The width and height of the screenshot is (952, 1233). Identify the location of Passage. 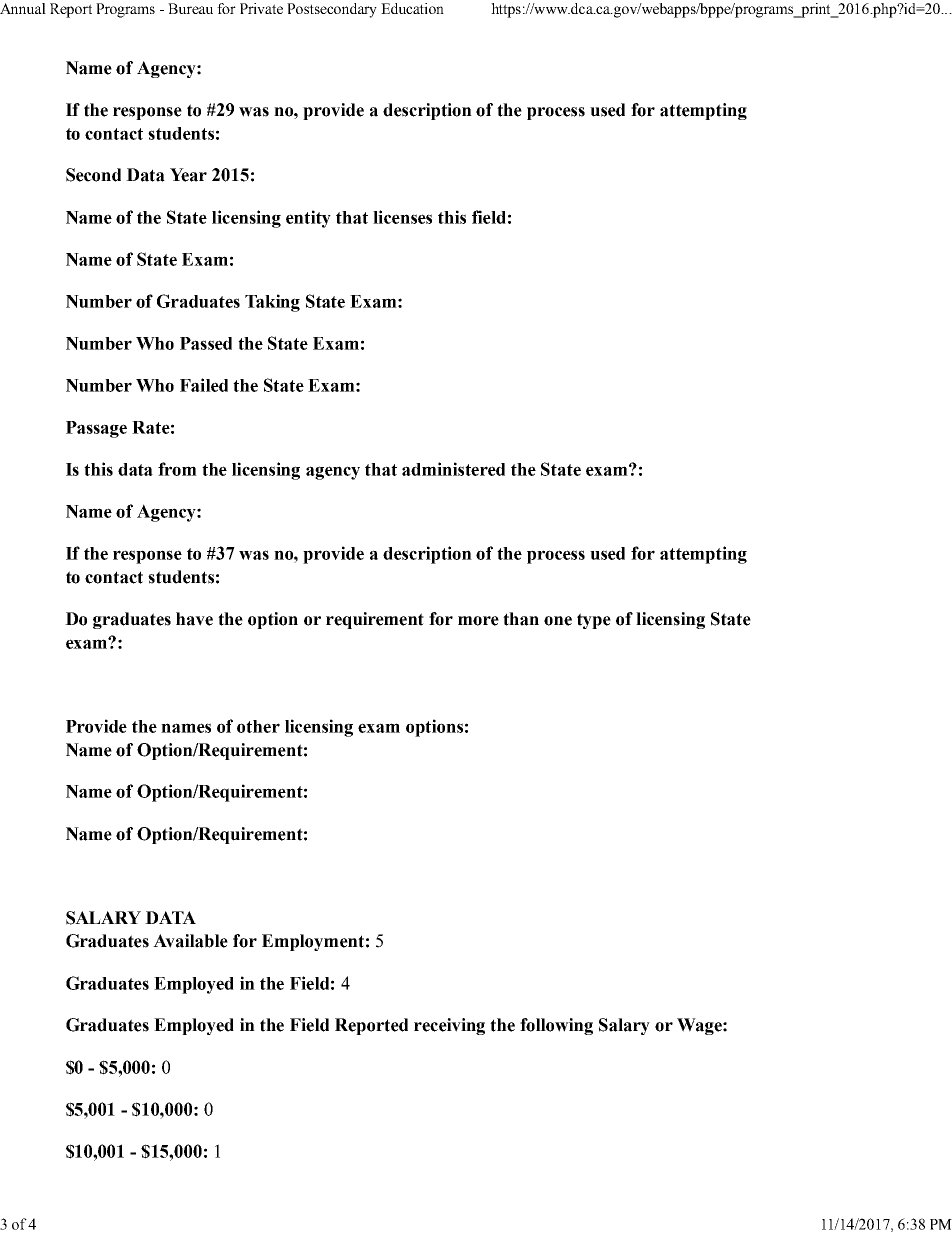
(96, 429).
